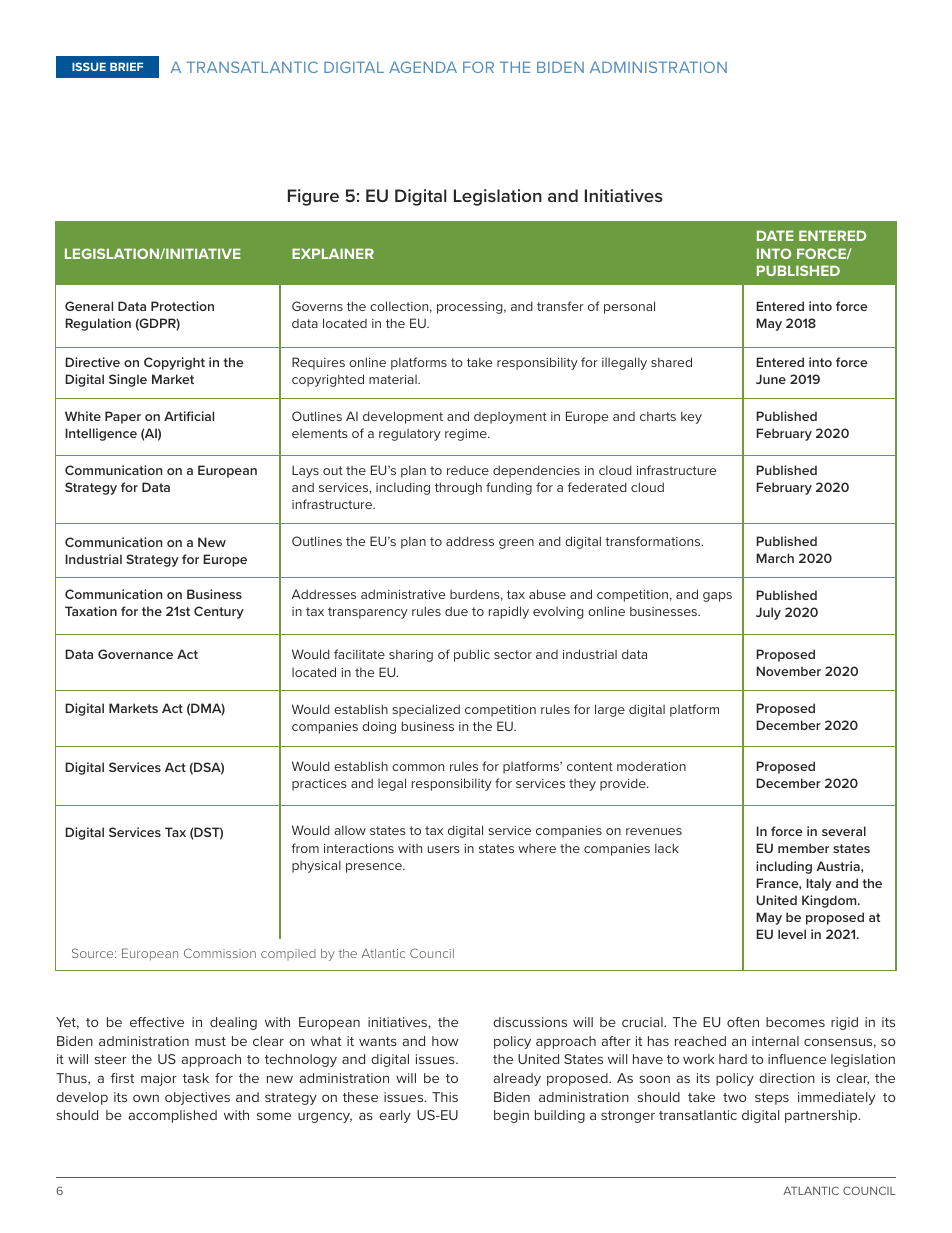 This page has width=952, height=1233. I want to click on June, so click(771, 379).
